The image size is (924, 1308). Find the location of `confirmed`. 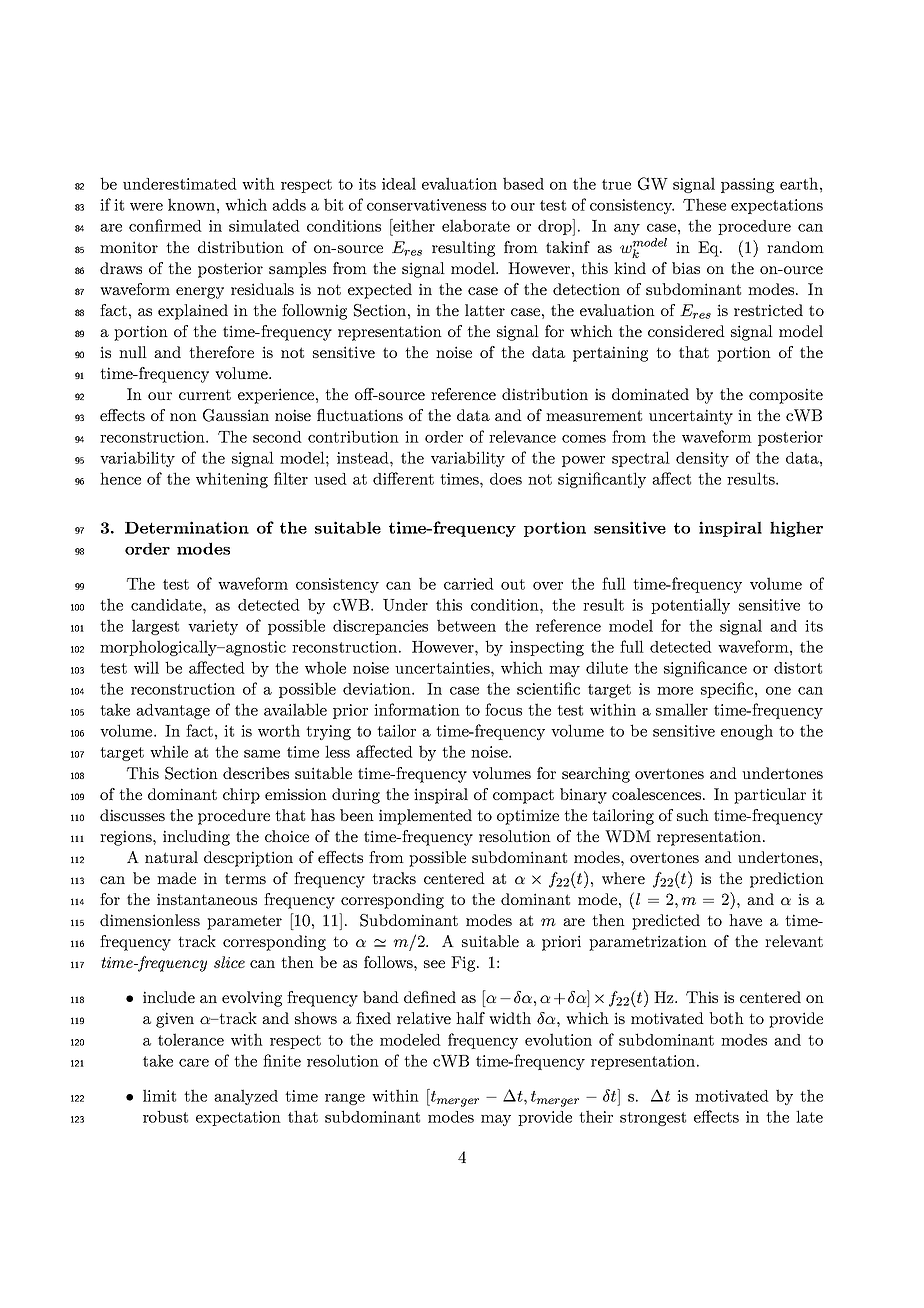

confirmed is located at coordinates (165, 225).
